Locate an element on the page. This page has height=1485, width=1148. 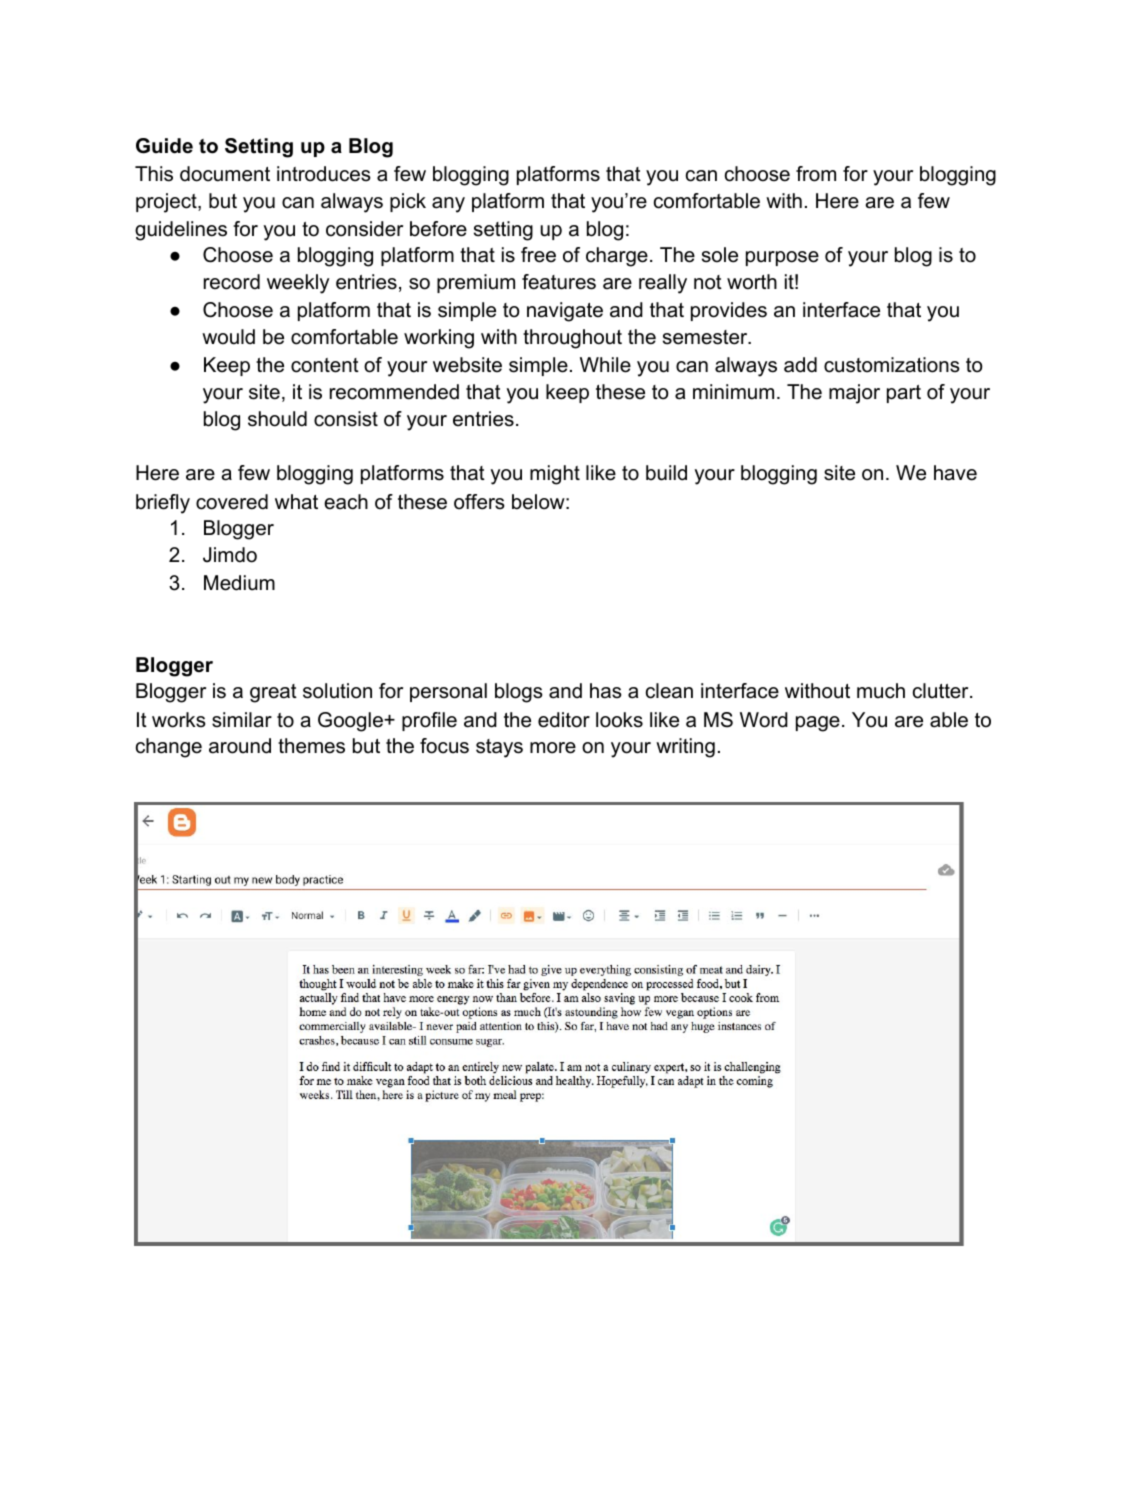
editor is located at coordinates (564, 720).
